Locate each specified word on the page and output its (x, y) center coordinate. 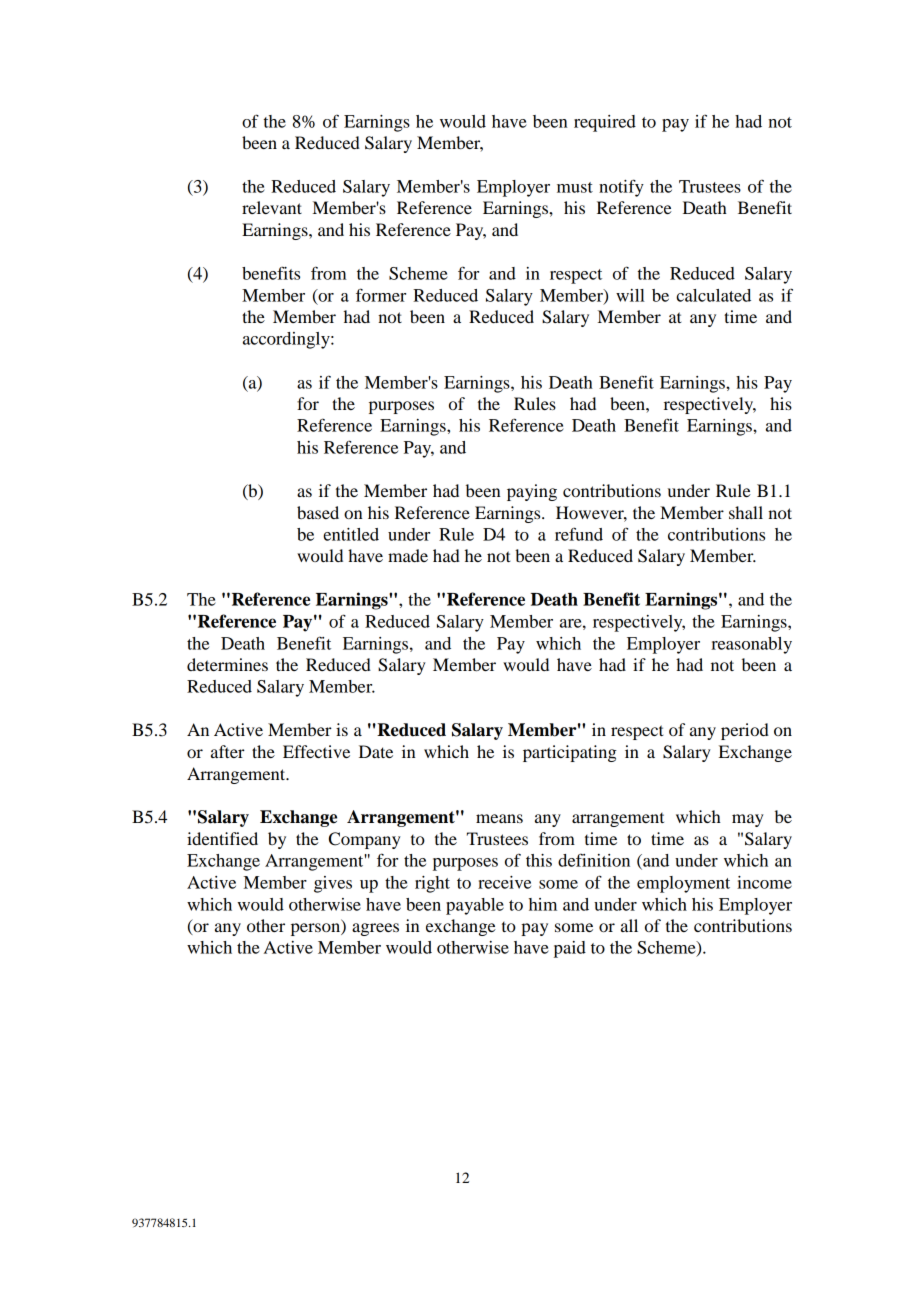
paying (532, 492)
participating (570, 753)
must (575, 187)
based (318, 512)
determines (227, 664)
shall (746, 512)
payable (475, 906)
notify (621, 188)
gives (333, 884)
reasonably (751, 645)
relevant (272, 207)
